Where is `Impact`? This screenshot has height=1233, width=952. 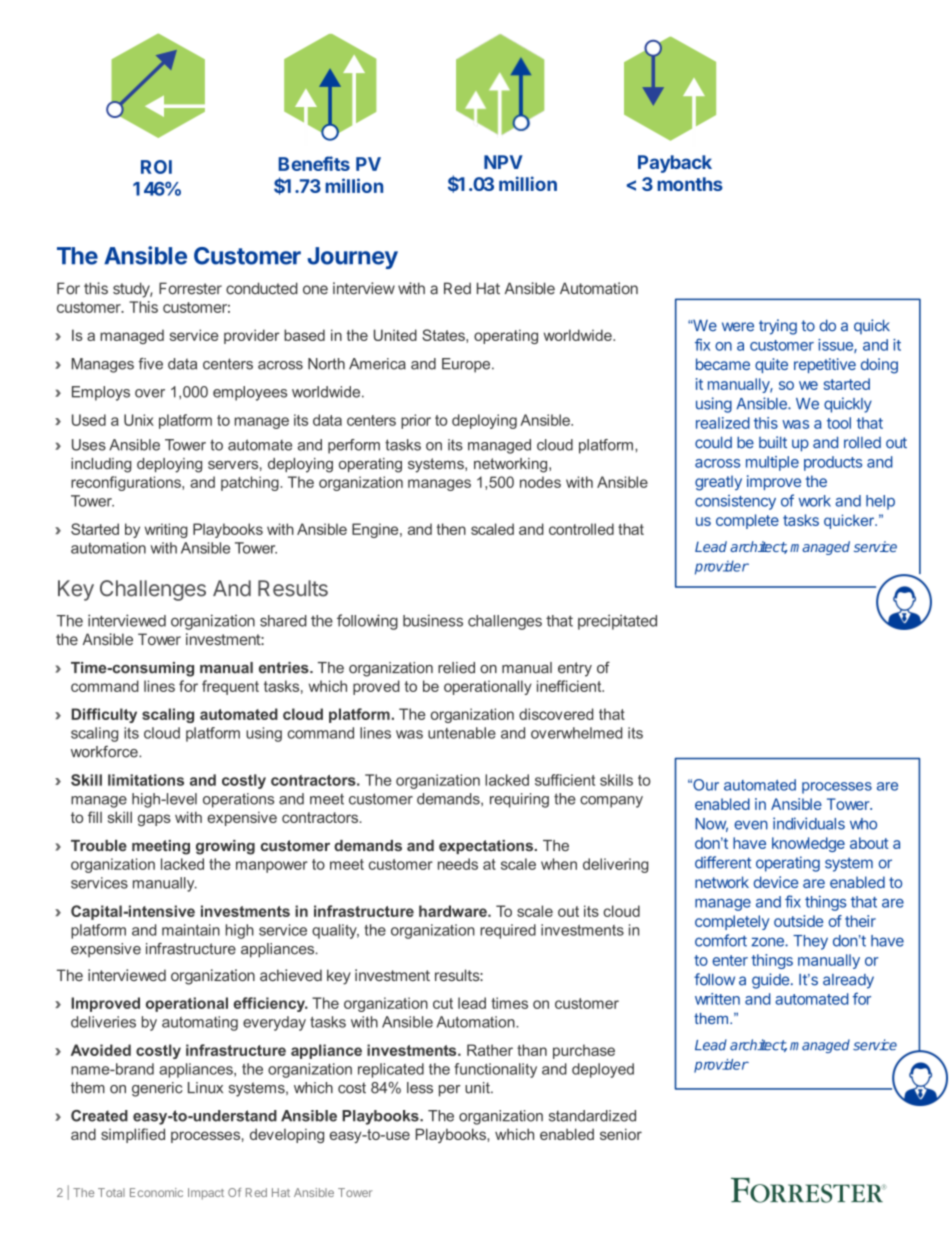
Impact is located at coordinates (206, 1194).
